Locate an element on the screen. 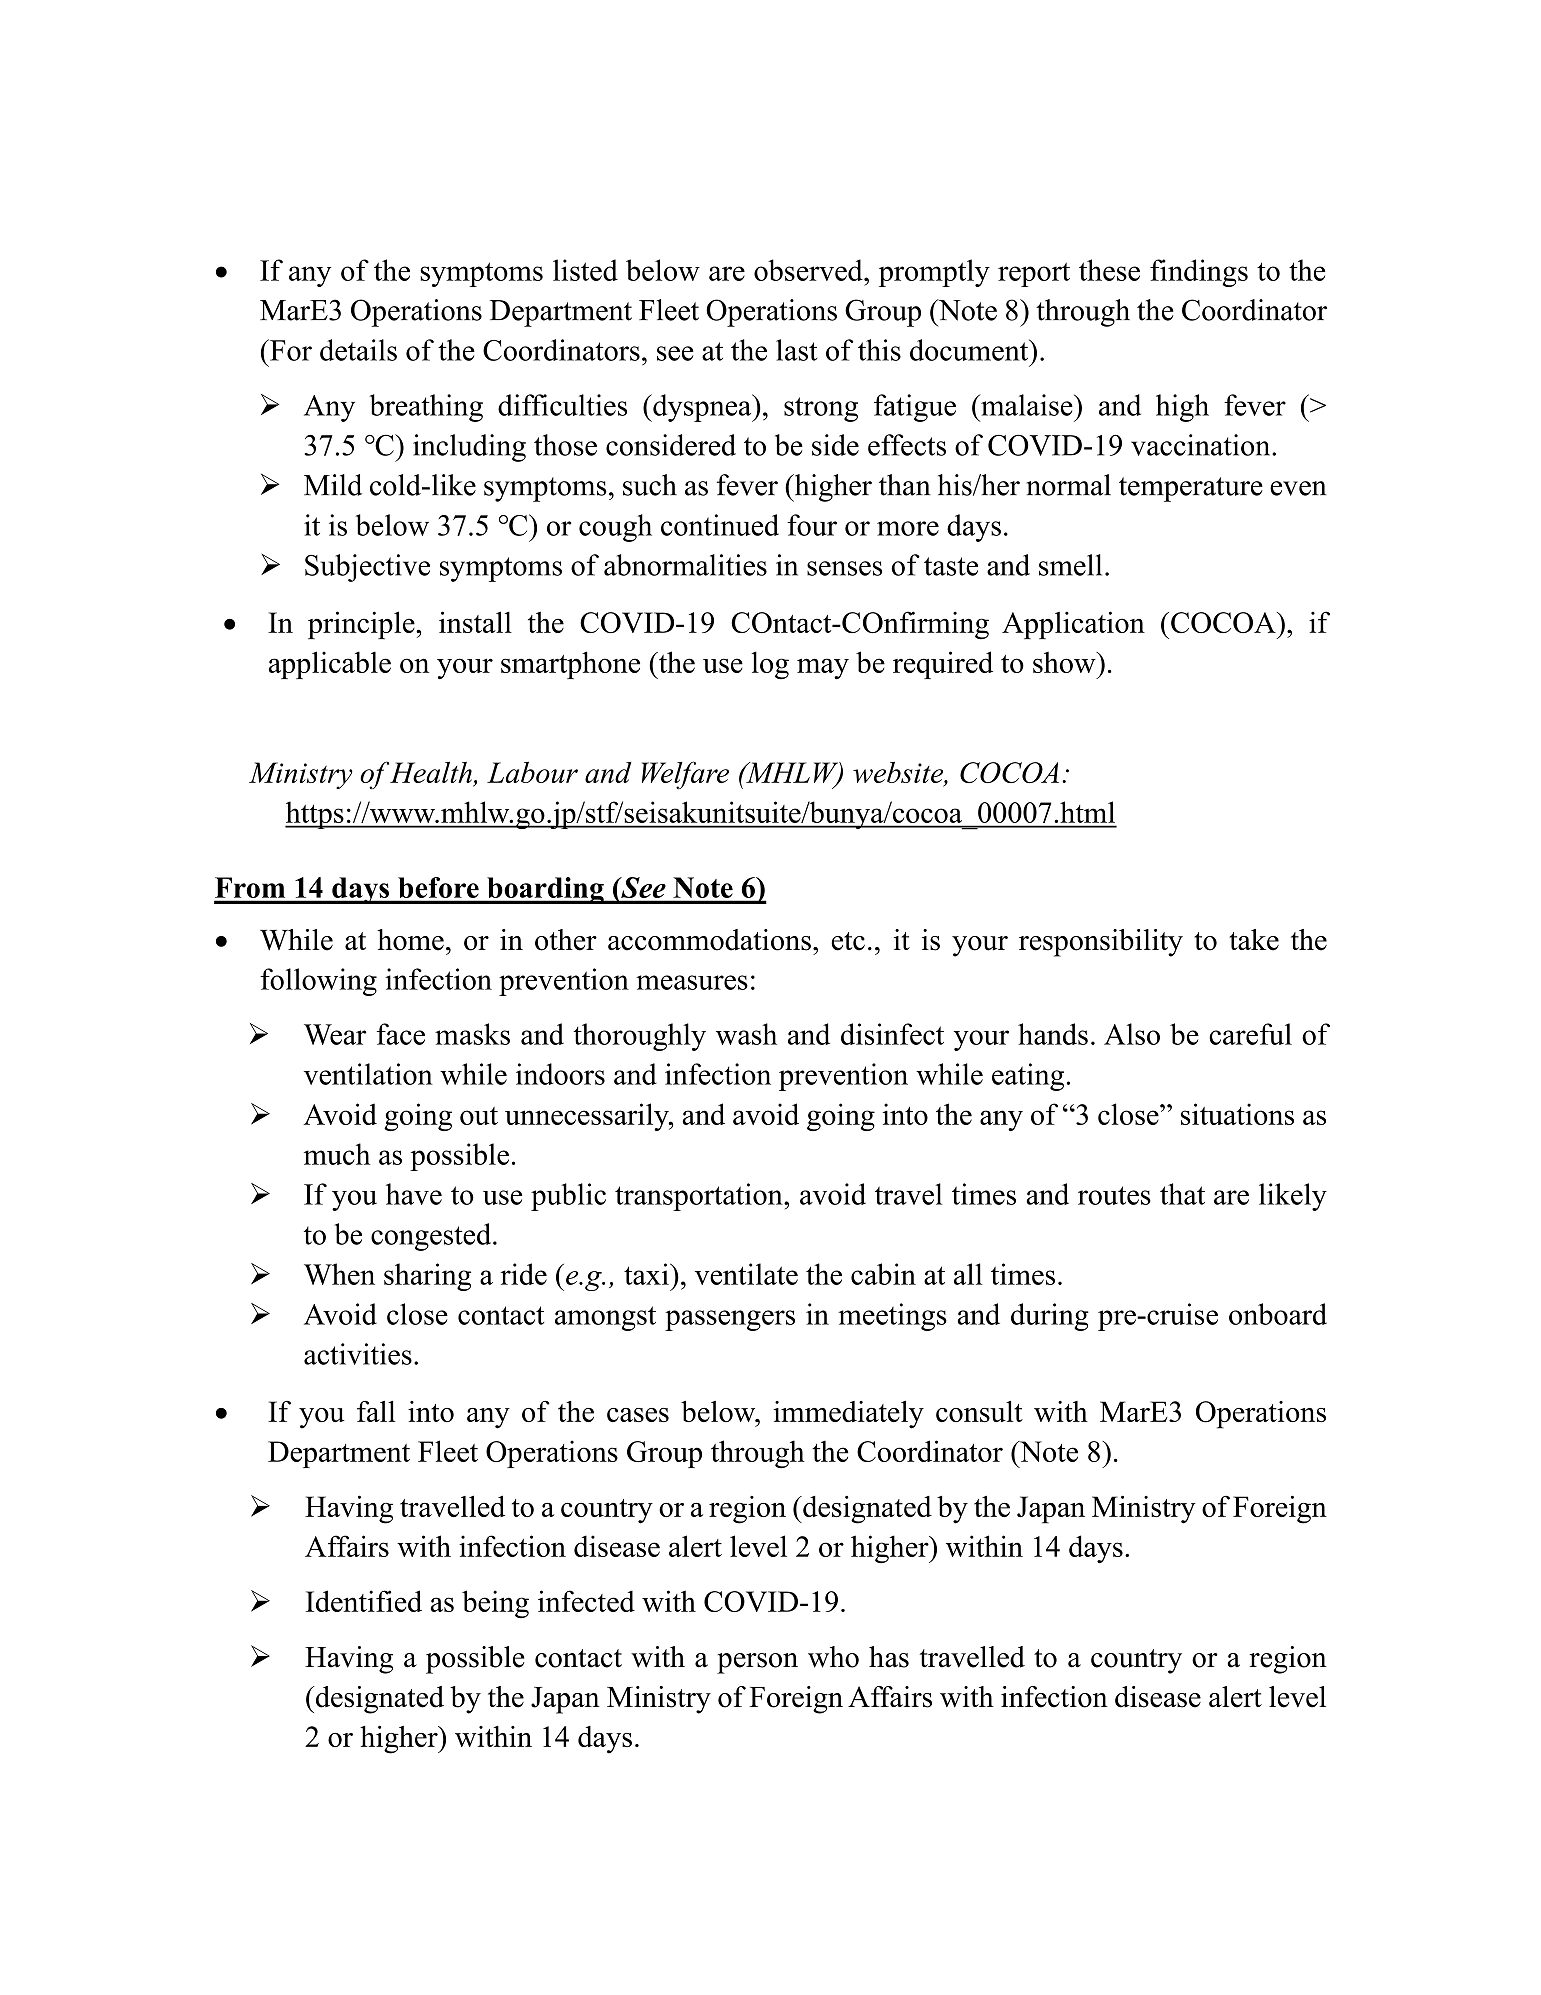  log is located at coordinates (770, 665).
